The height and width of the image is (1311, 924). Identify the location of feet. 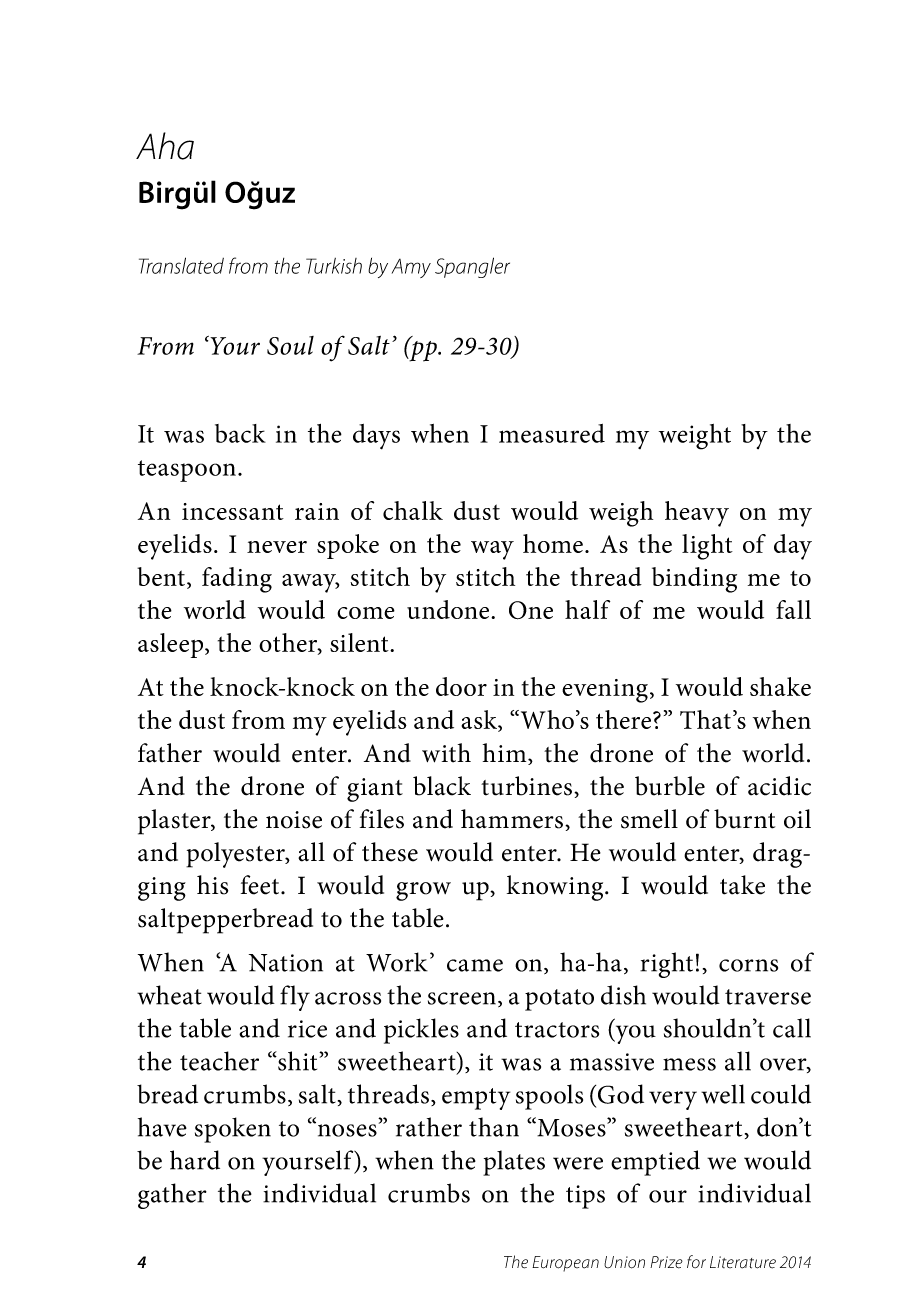
(261, 885).
